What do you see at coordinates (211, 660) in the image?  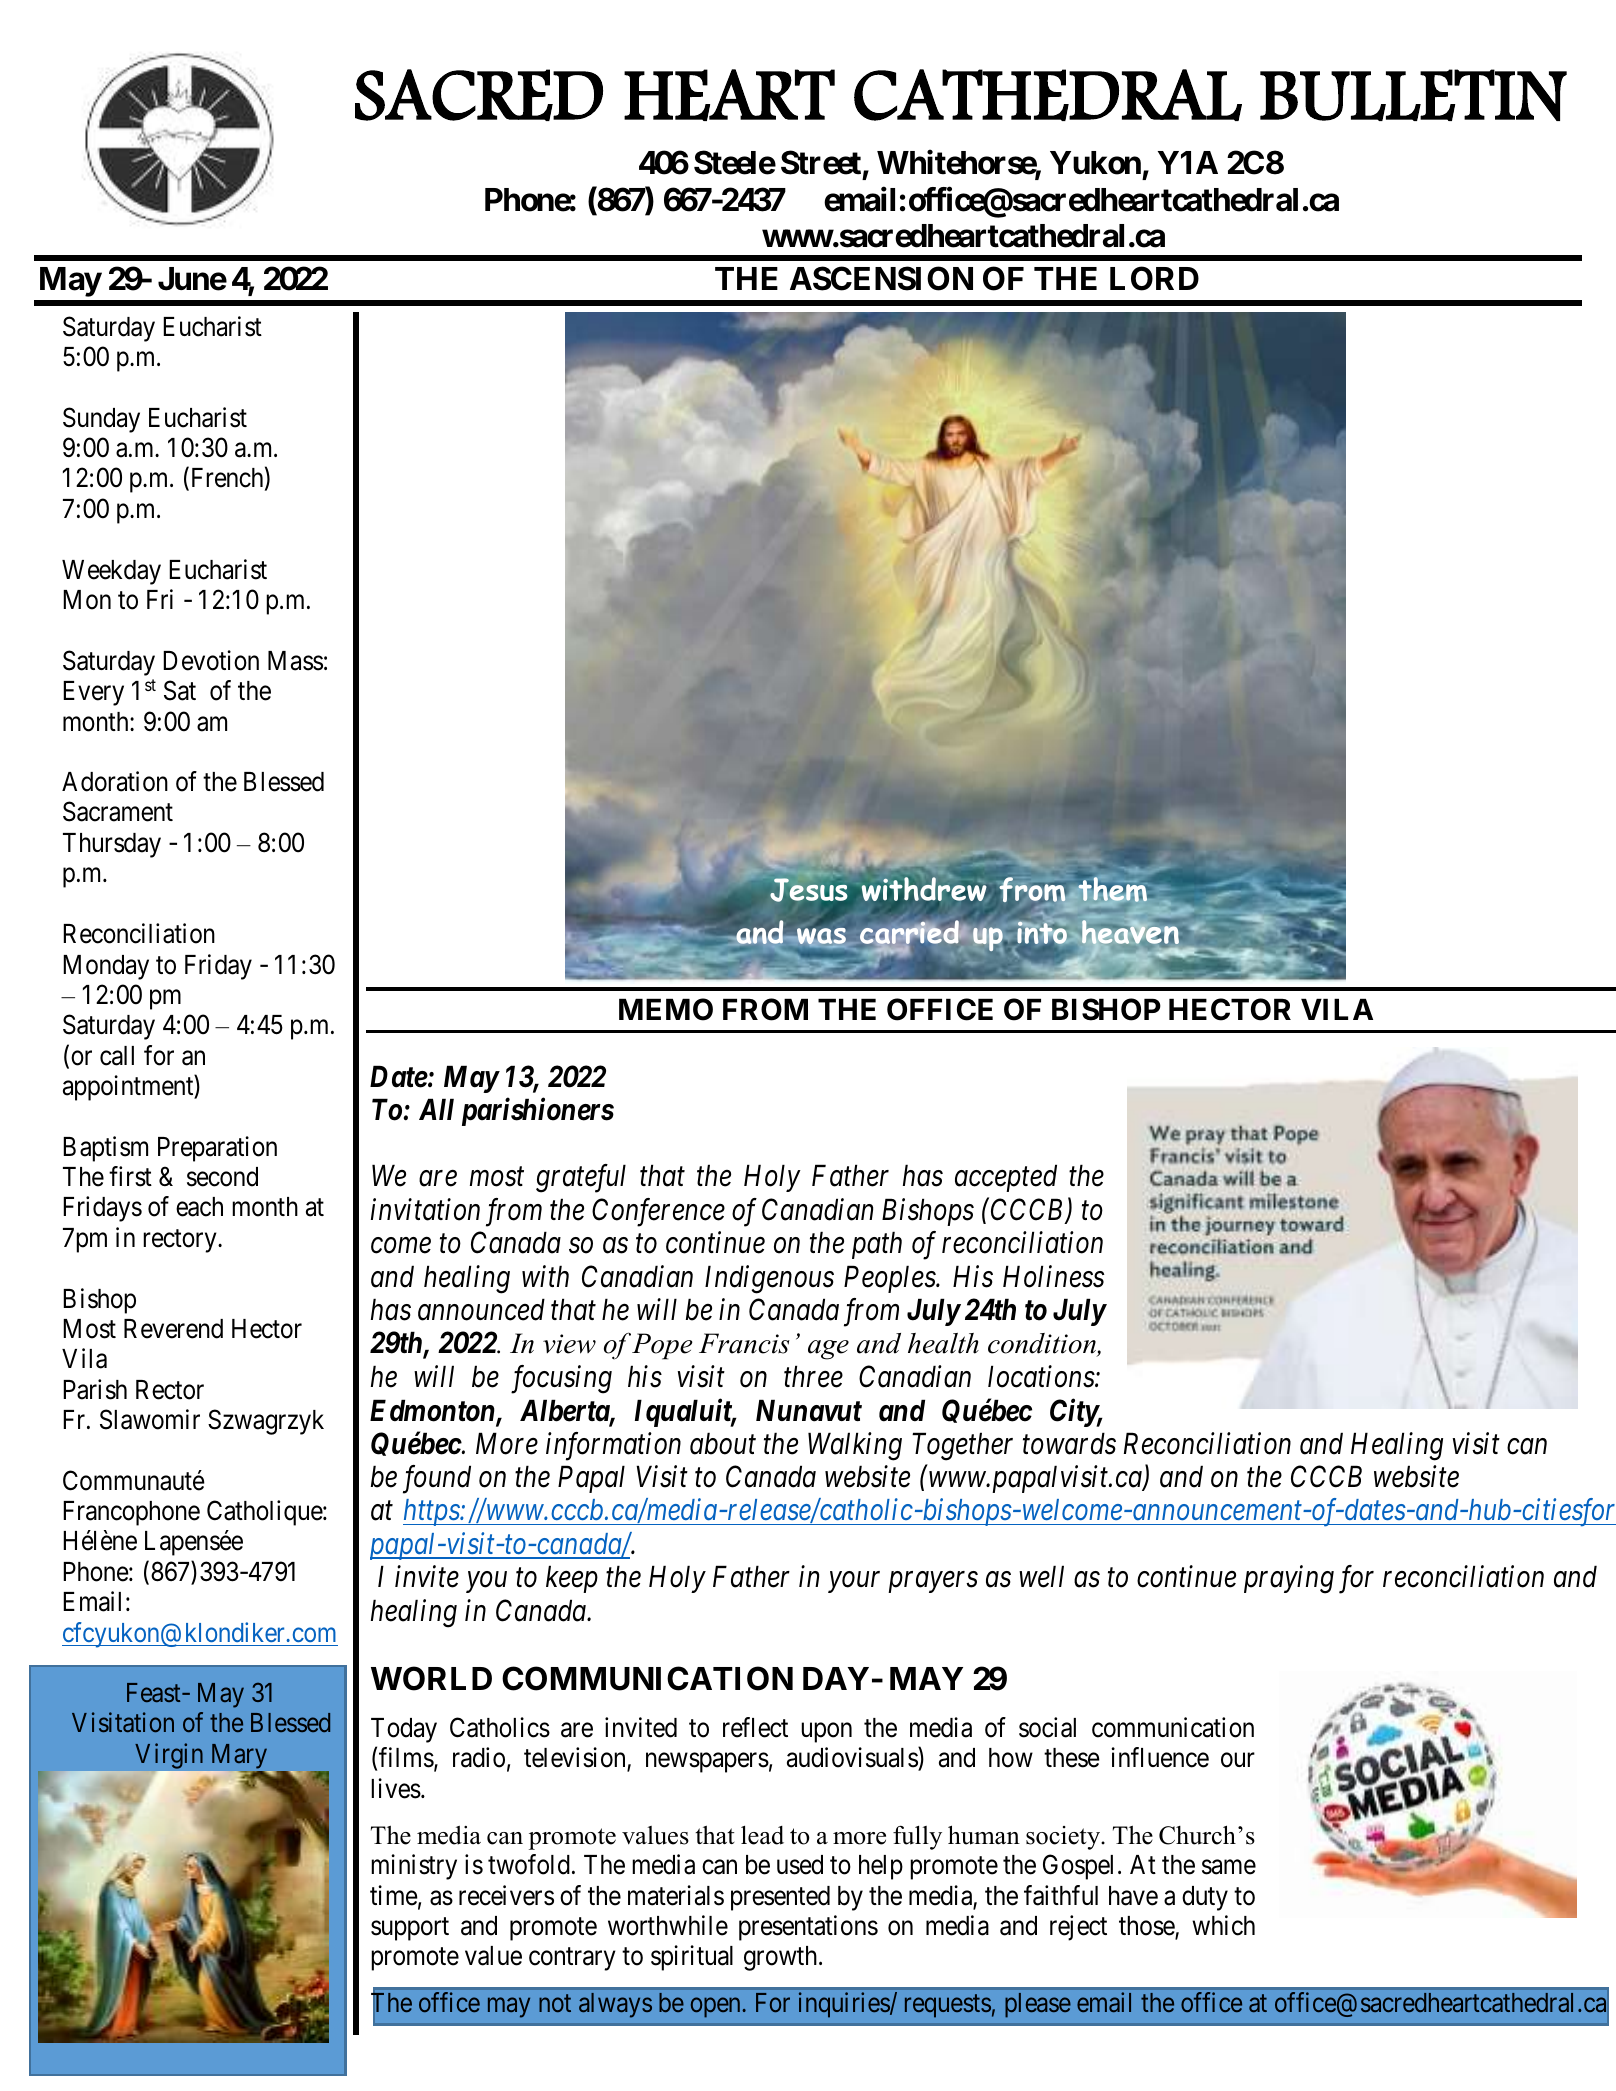 I see `Devotion` at bounding box center [211, 660].
